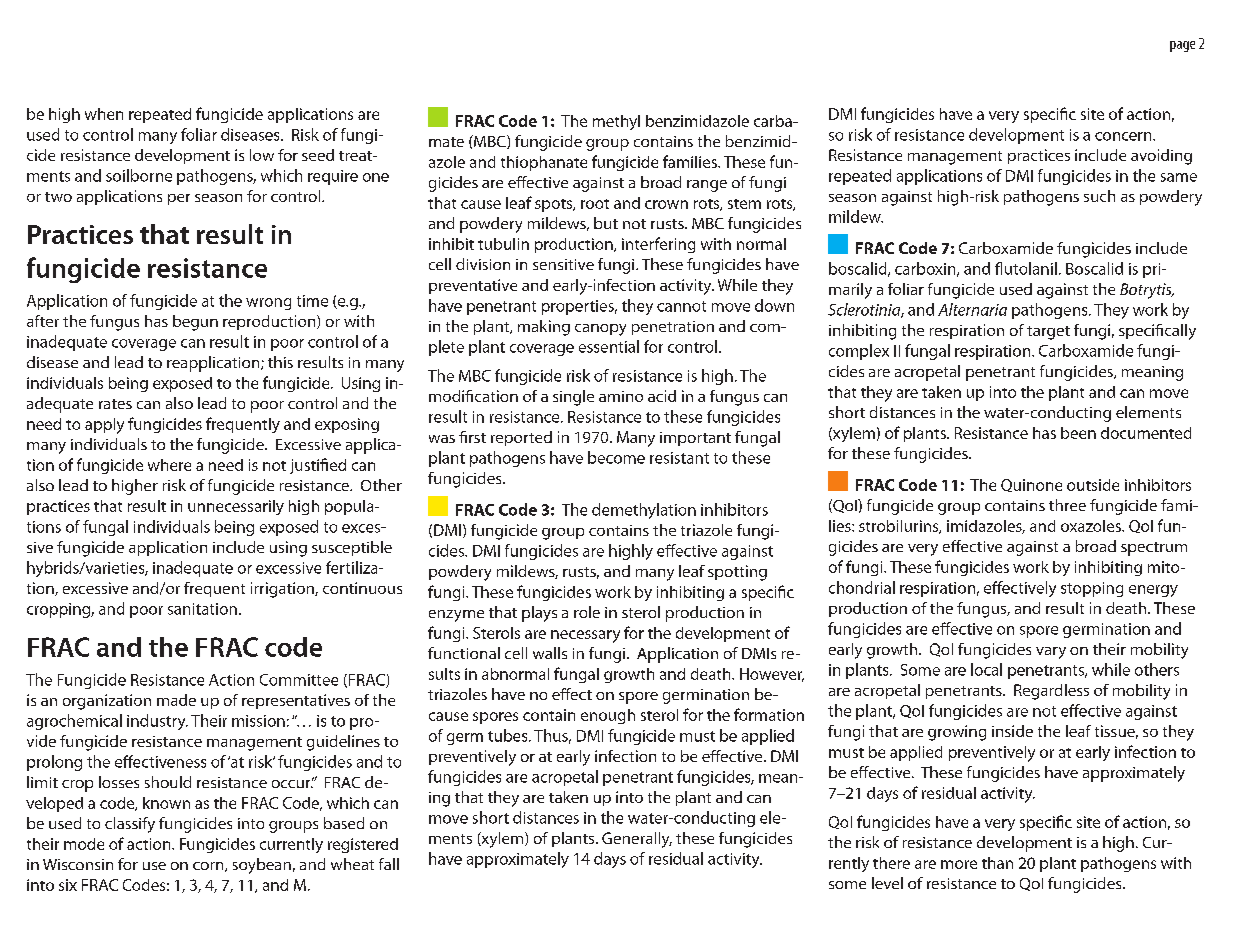  I want to click on range, so click(707, 186).
